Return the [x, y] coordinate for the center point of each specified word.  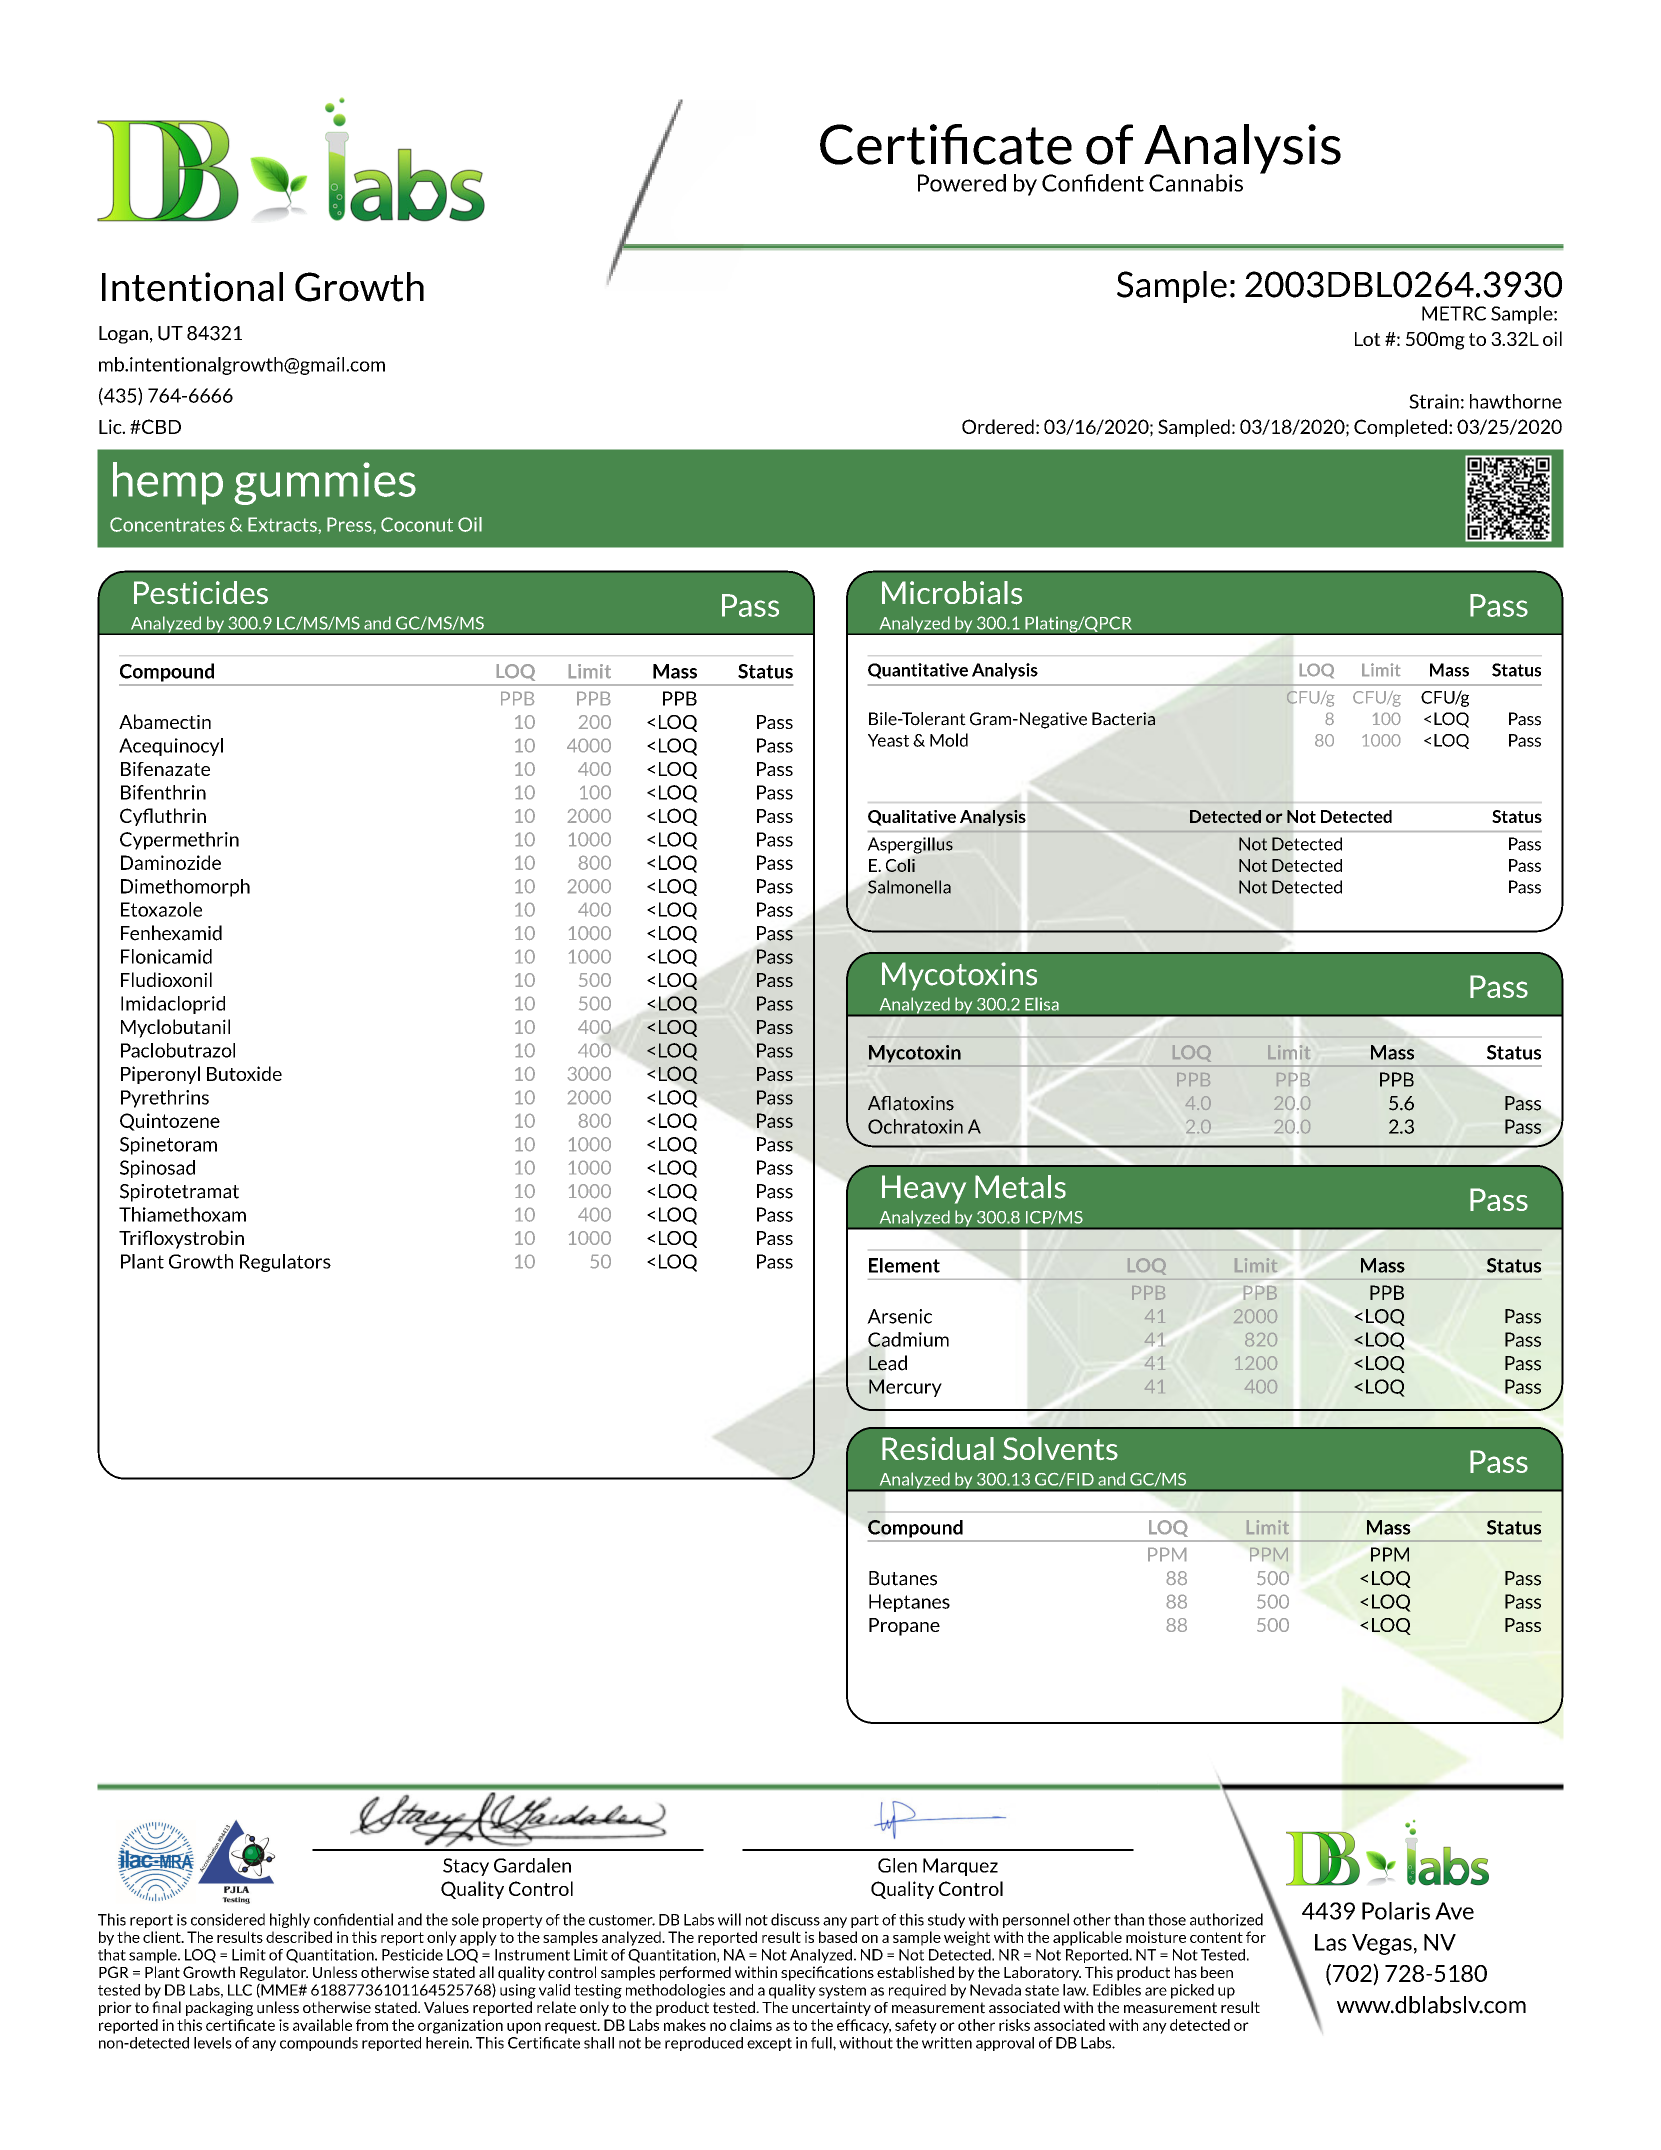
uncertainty [831, 2008]
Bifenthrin [163, 792]
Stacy [466, 1867]
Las [1331, 1942]
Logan [123, 335]
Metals [1020, 1187]
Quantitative [918, 671]
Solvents [1060, 1449]
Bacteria [1123, 719]
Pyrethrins [165, 1099]
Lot [1368, 339]
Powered [962, 183]
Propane [904, 1627]
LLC [240, 1990]
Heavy [924, 1189]
